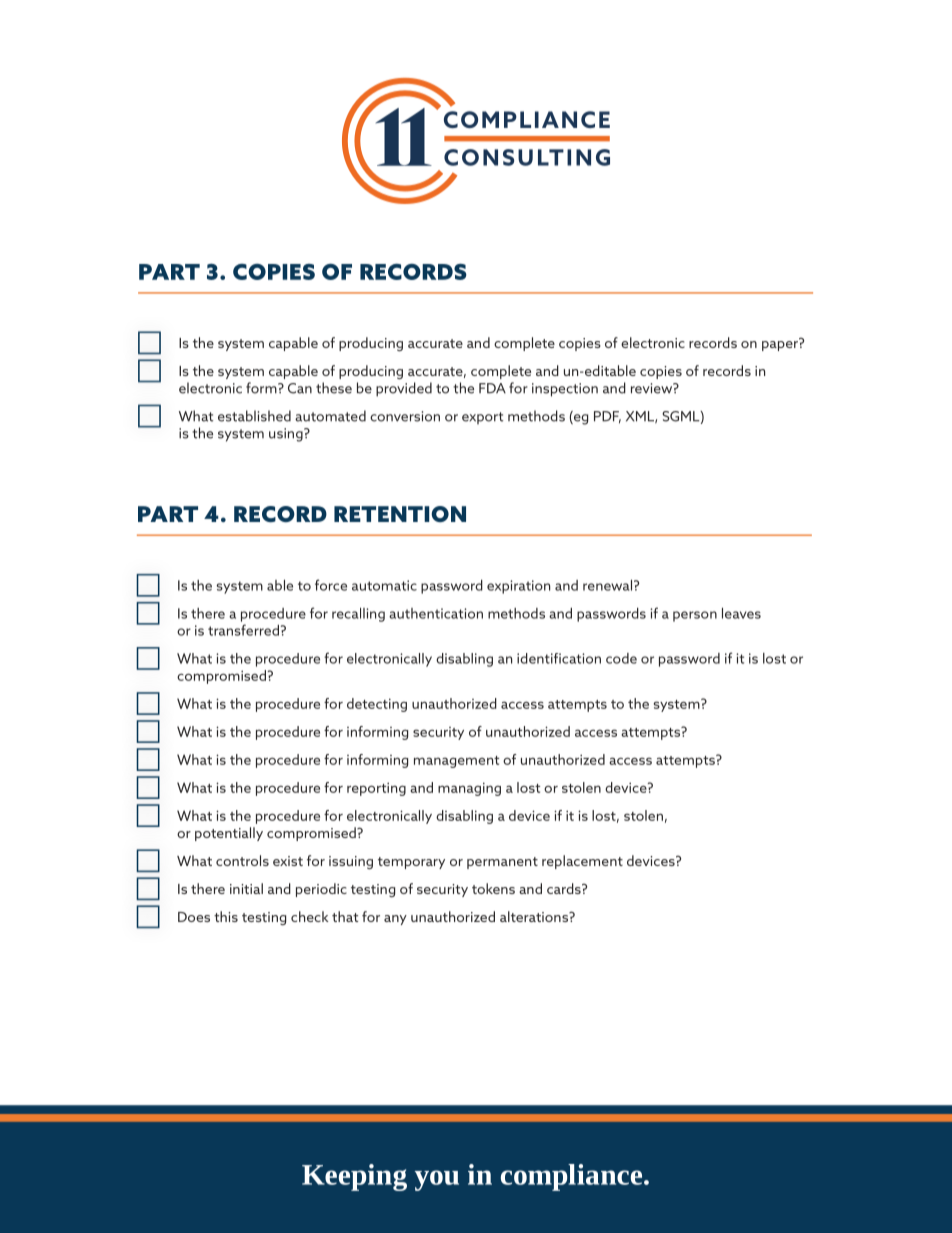  Describe the element at coordinates (226, 916) in the document. I see `this` at that location.
